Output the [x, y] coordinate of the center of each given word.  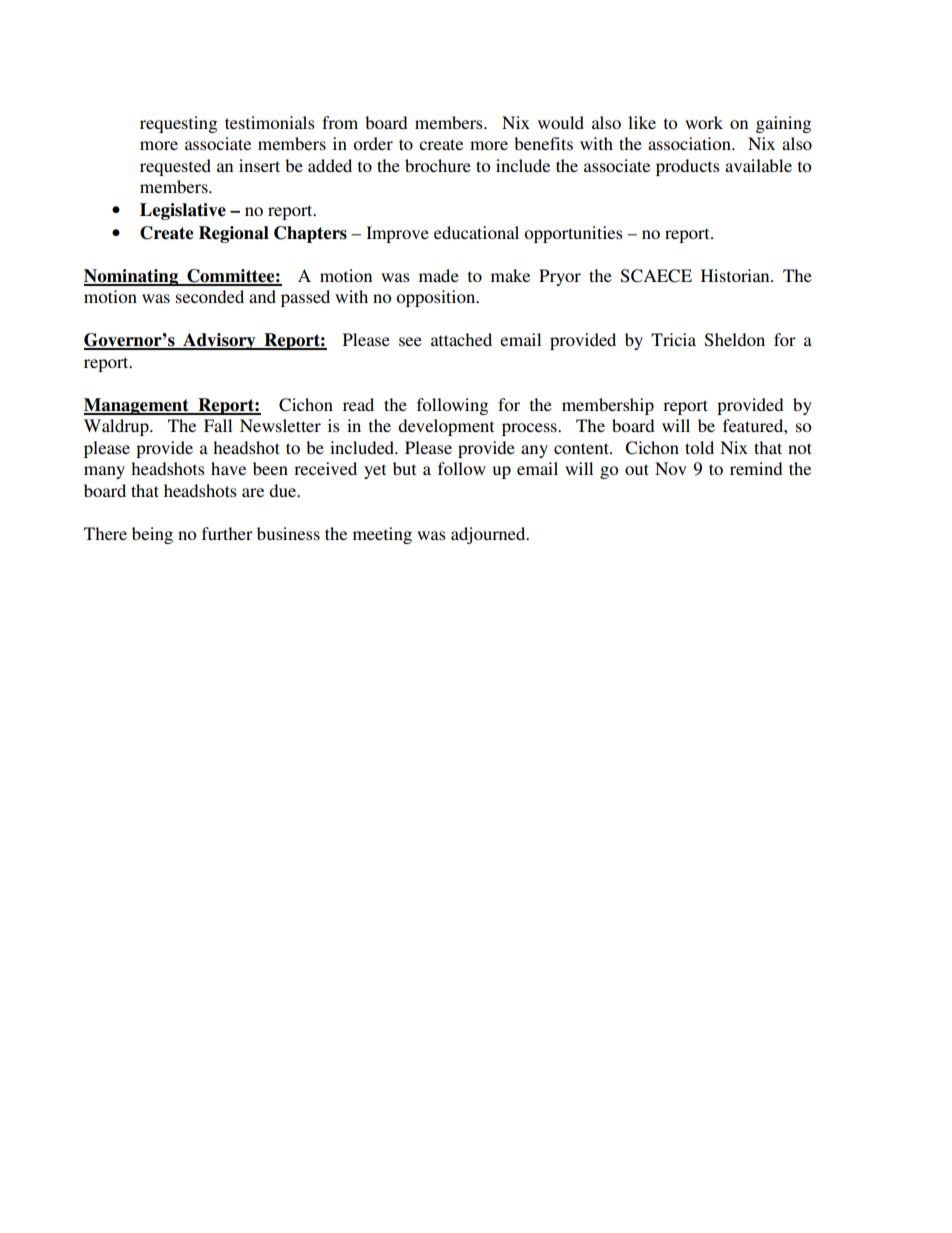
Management [137, 406]
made [439, 275]
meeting [382, 535]
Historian [736, 275]
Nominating [132, 277]
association [690, 143]
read [358, 404]
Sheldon [735, 340]
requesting [178, 124]
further [227, 533]
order [373, 143]
